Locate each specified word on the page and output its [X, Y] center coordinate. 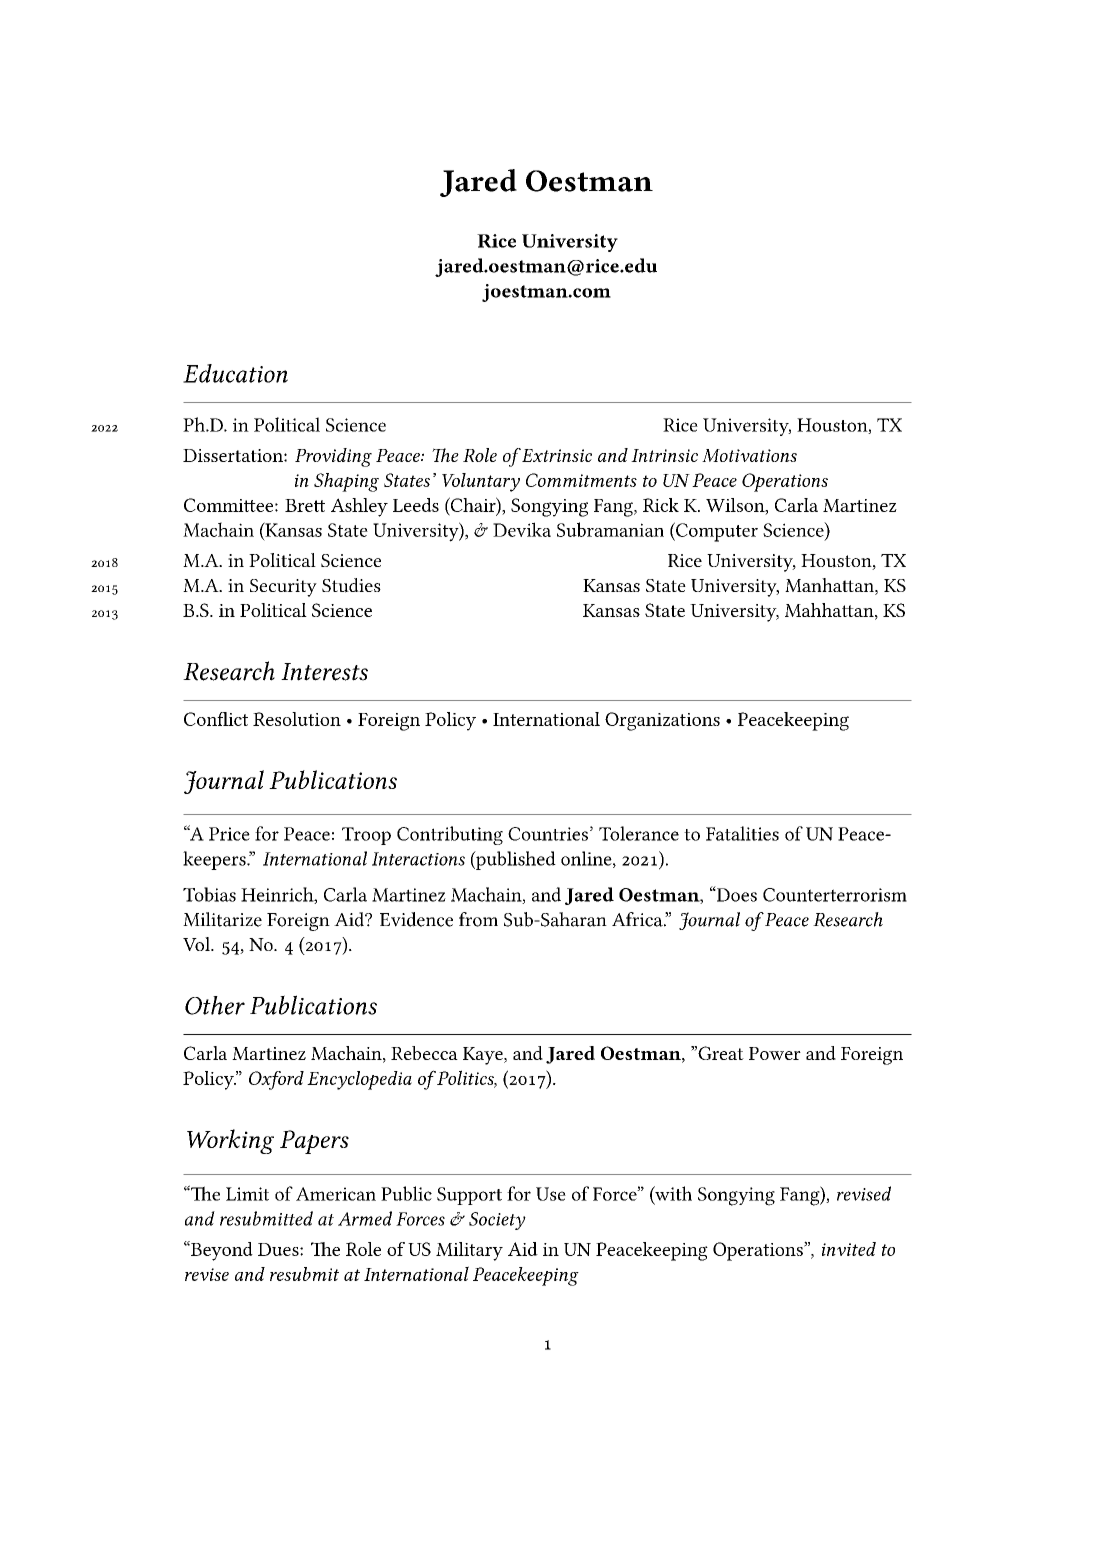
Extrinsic [555, 455]
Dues [279, 1249]
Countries [548, 834]
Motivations [749, 455]
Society [497, 1221]
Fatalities [742, 833]
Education [235, 373]
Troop [366, 836]
